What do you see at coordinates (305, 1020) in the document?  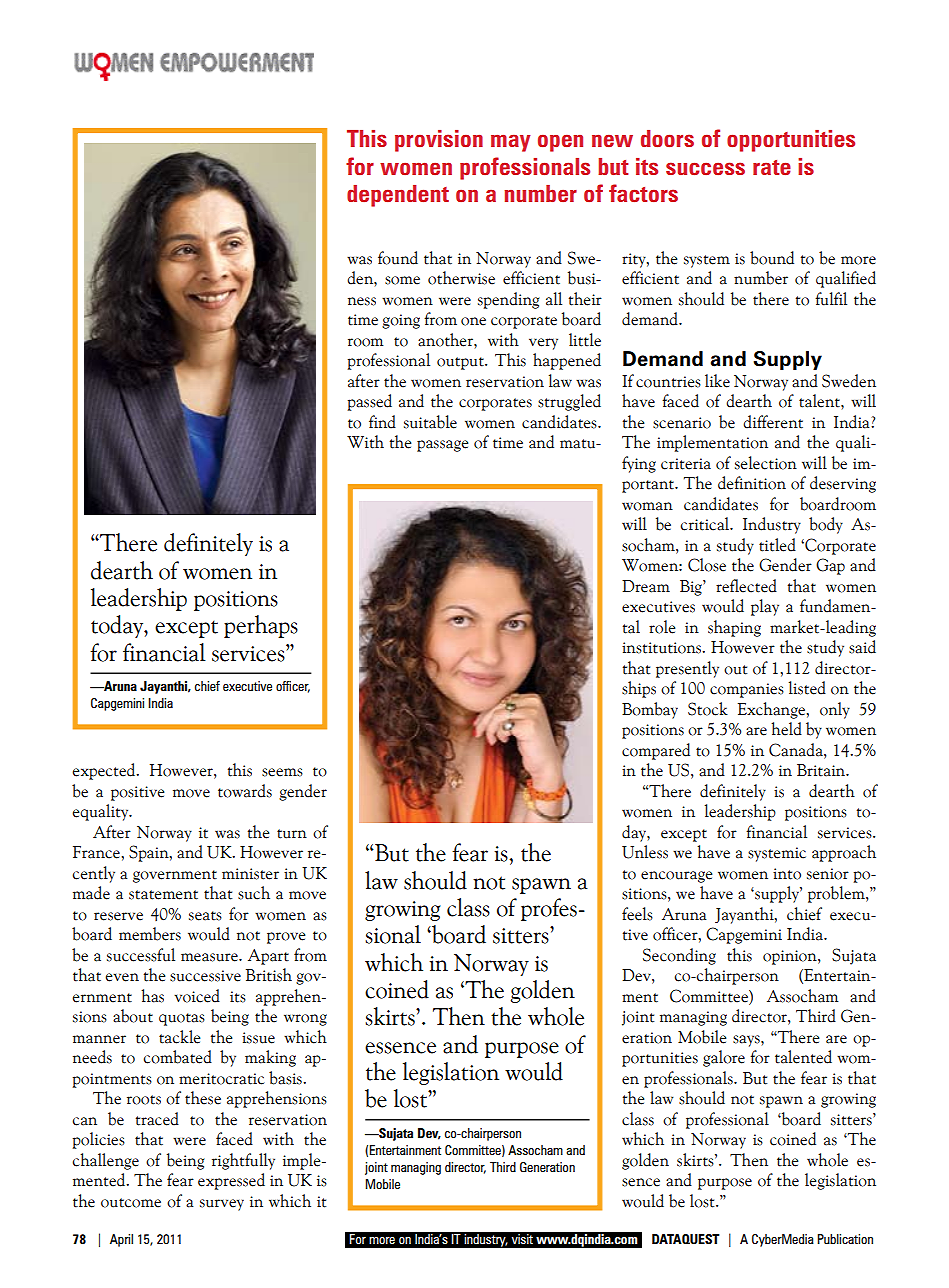 I see `wrong` at bounding box center [305, 1020].
